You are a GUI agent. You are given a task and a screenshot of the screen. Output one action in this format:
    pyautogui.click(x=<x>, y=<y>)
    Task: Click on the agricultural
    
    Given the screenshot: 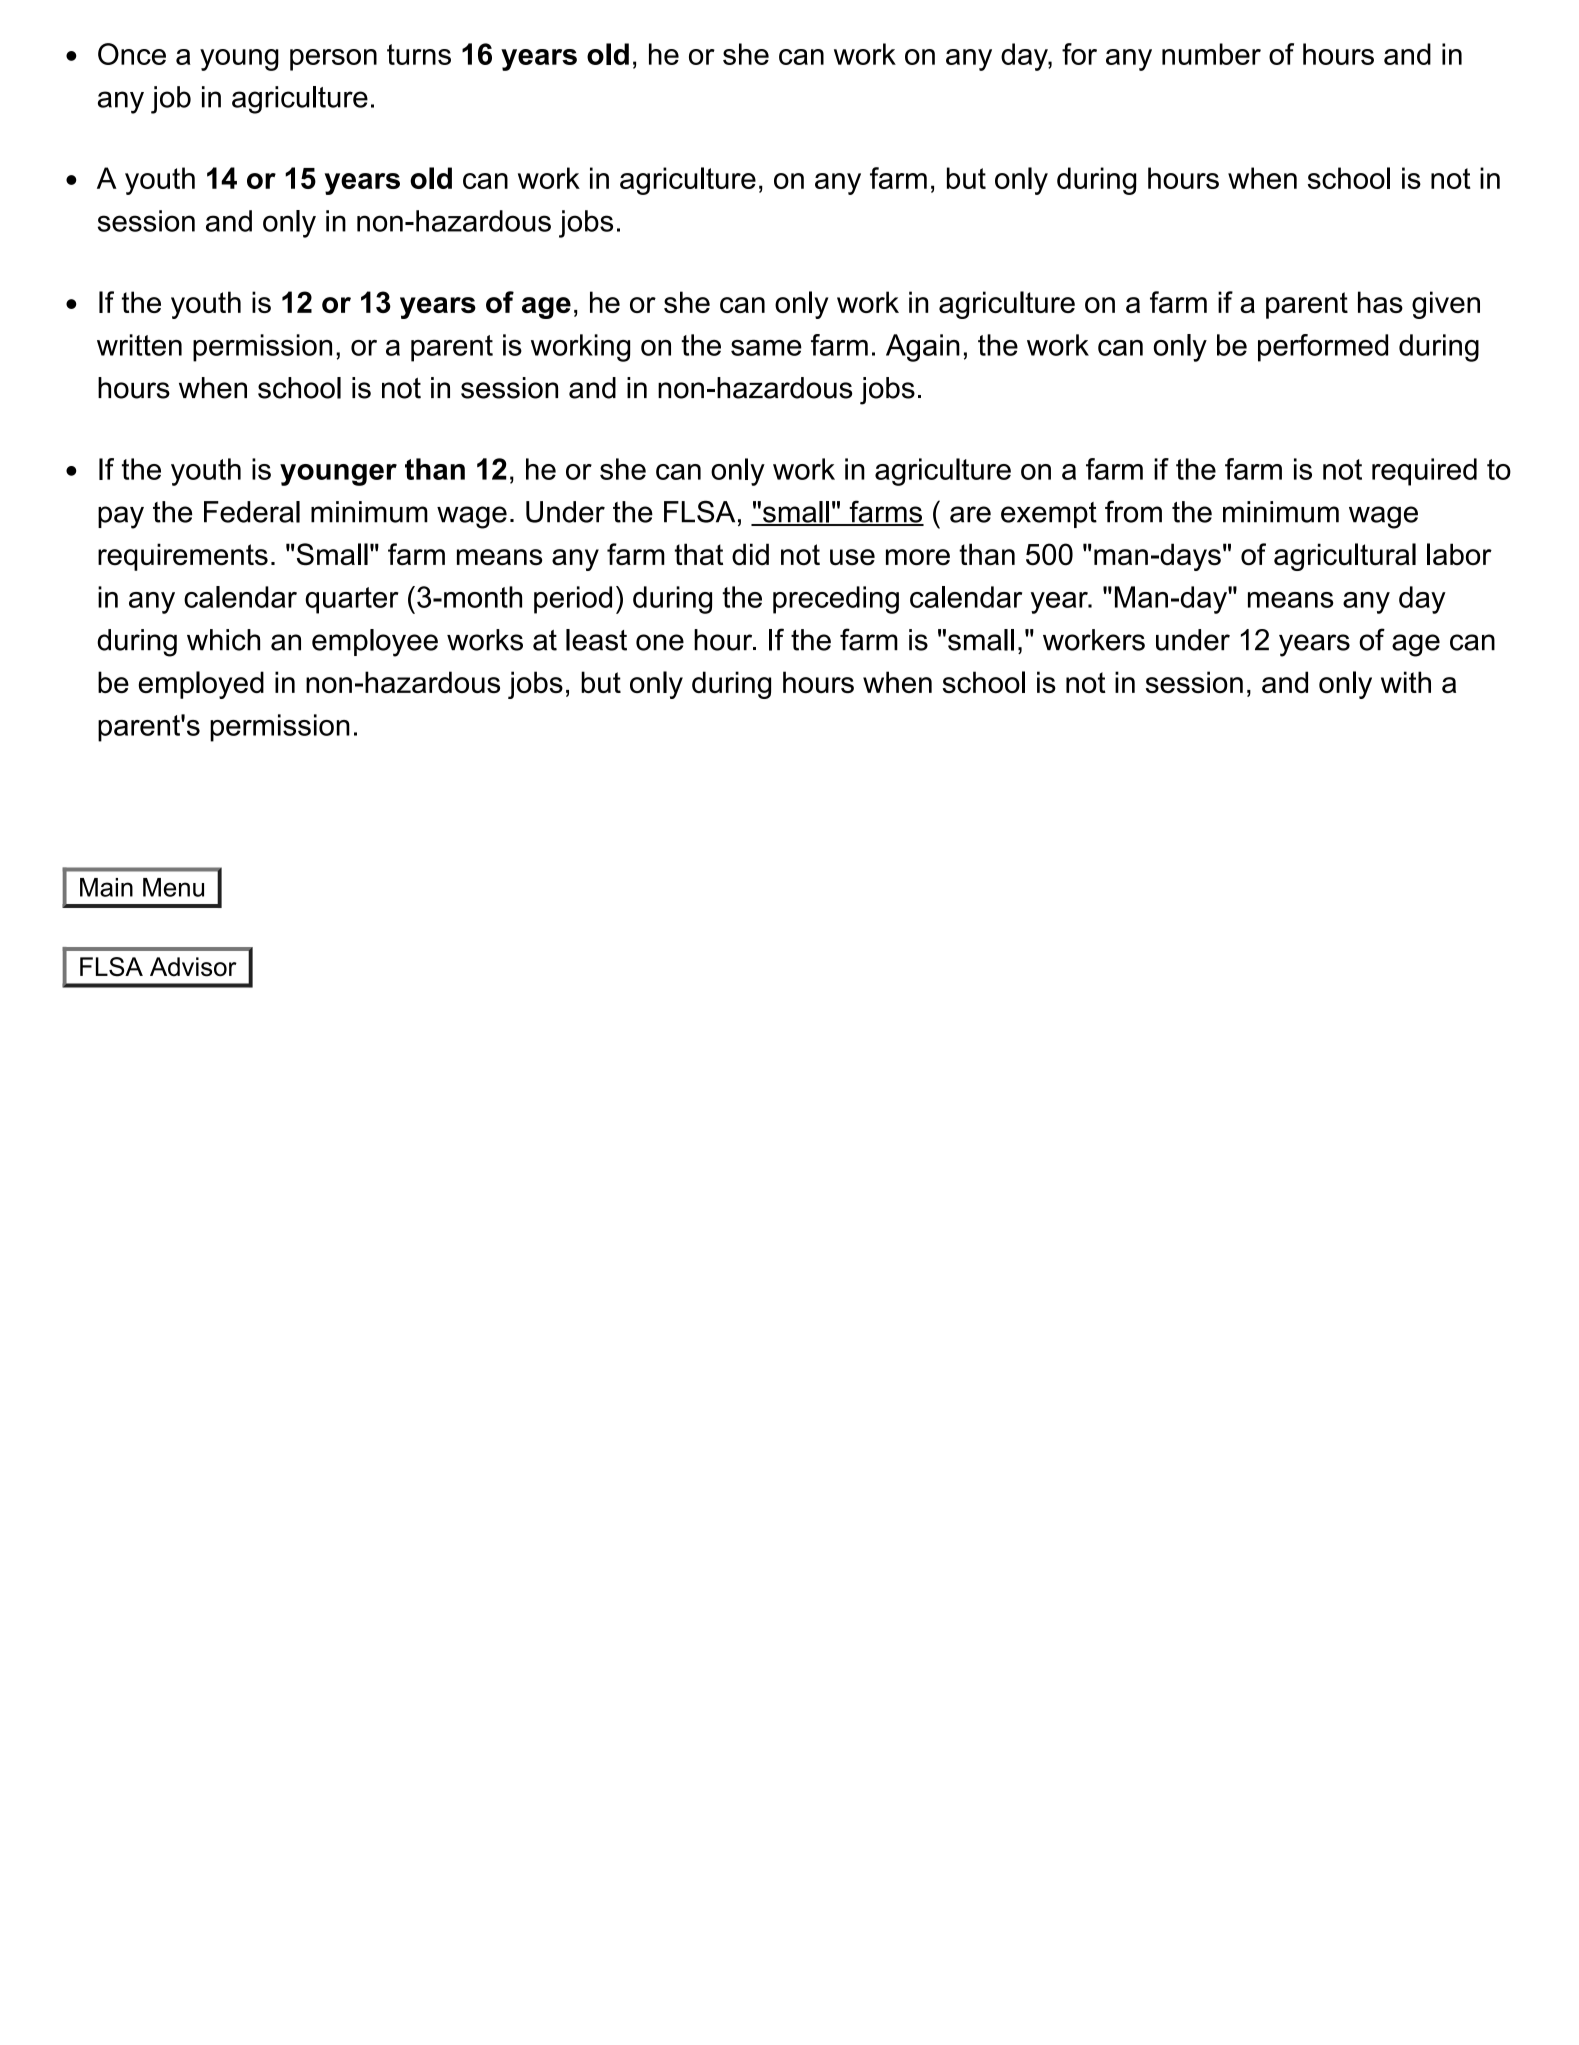 What is the action you would take?
    pyautogui.click(x=1345, y=557)
